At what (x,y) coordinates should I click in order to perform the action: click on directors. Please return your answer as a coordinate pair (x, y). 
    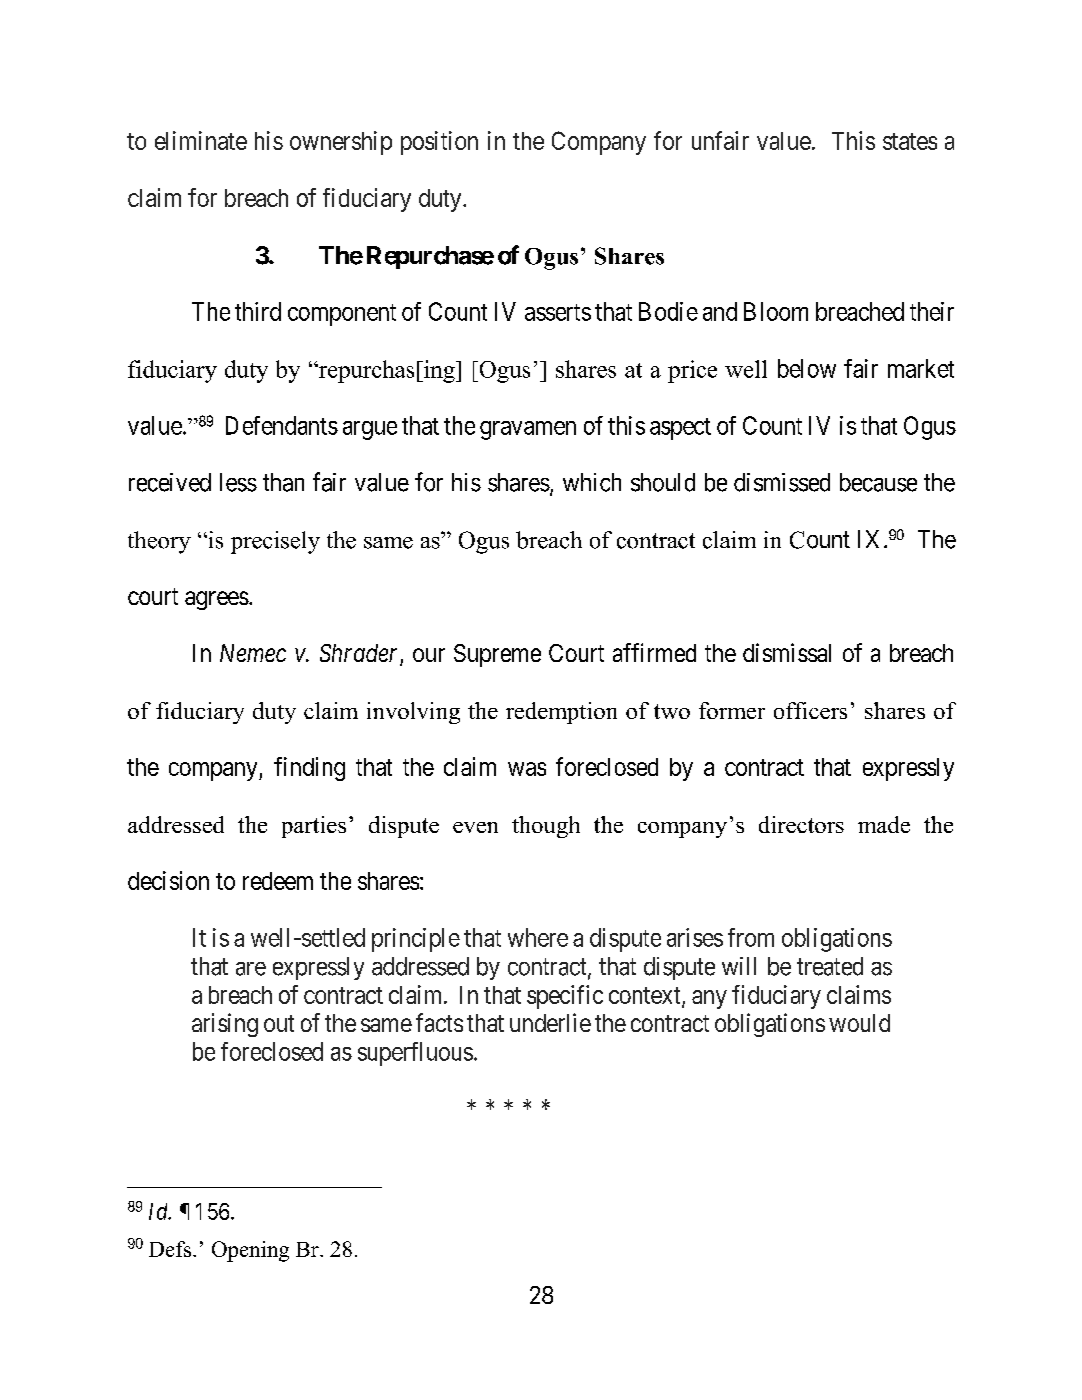
    Looking at the image, I should click on (801, 824).
